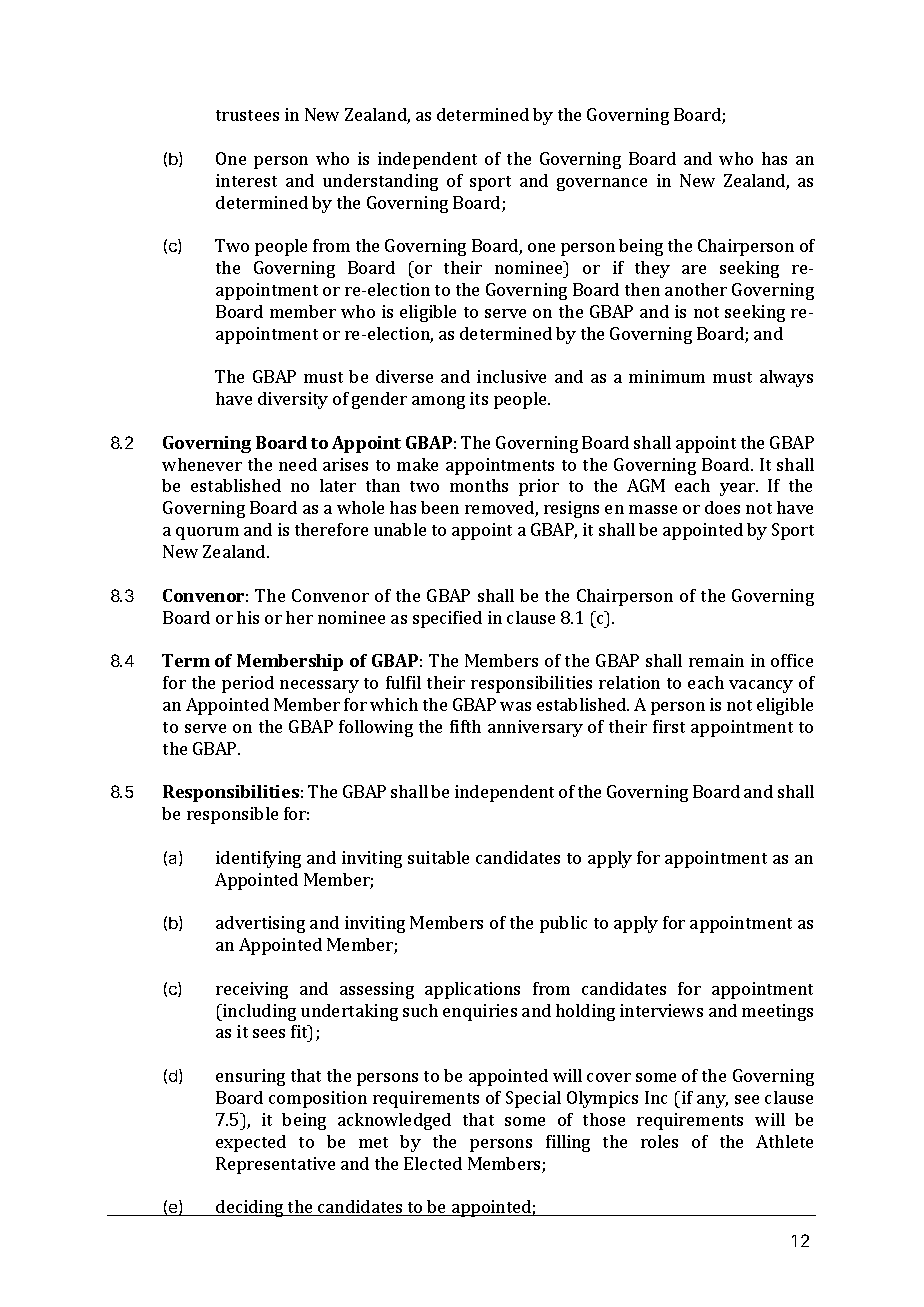 The image size is (924, 1307). Describe the element at coordinates (275, 1165) in the screenshot. I see `Representative` at that location.
